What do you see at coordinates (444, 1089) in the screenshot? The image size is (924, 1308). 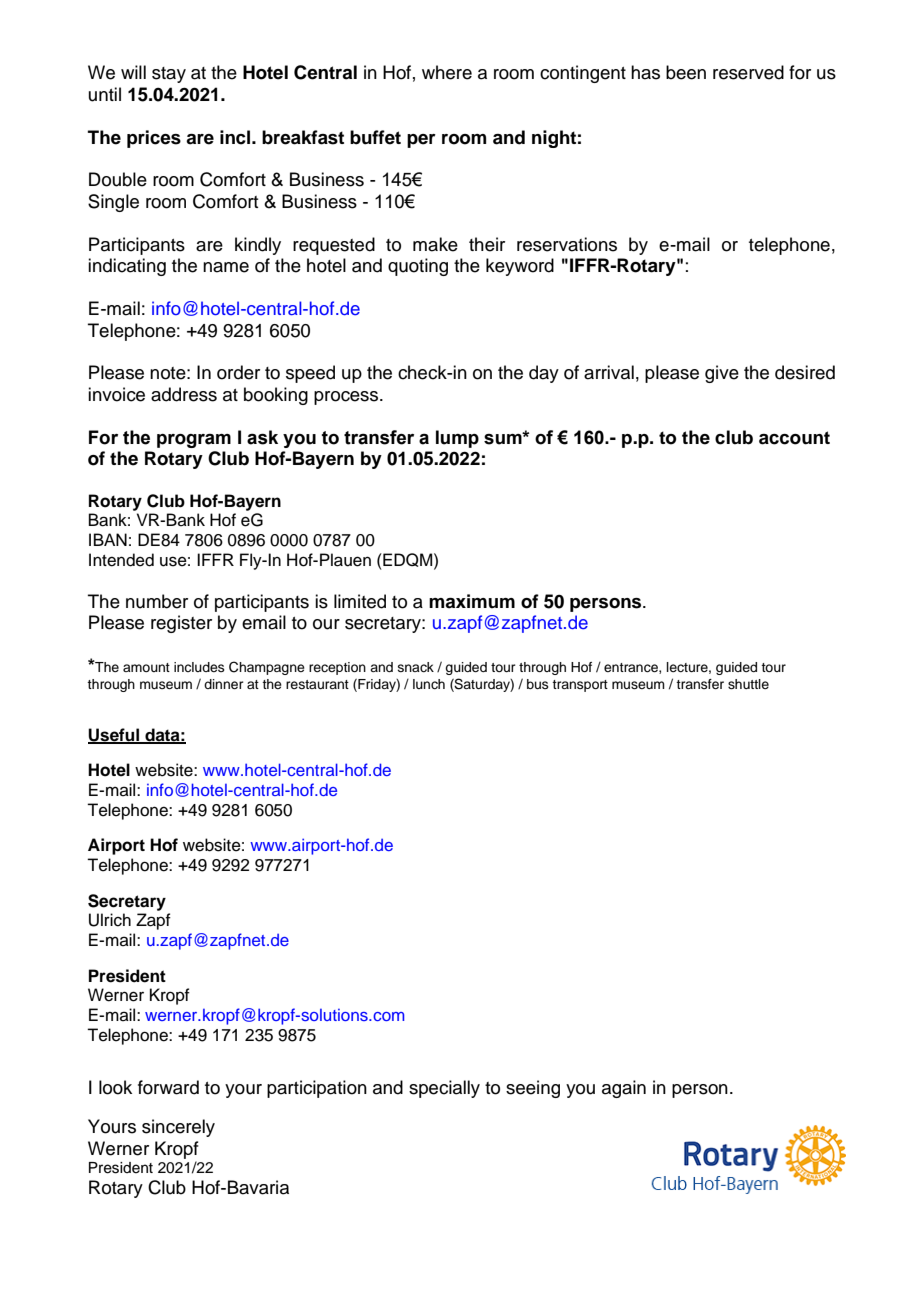 I see `specially` at bounding box center [444, 1089].
